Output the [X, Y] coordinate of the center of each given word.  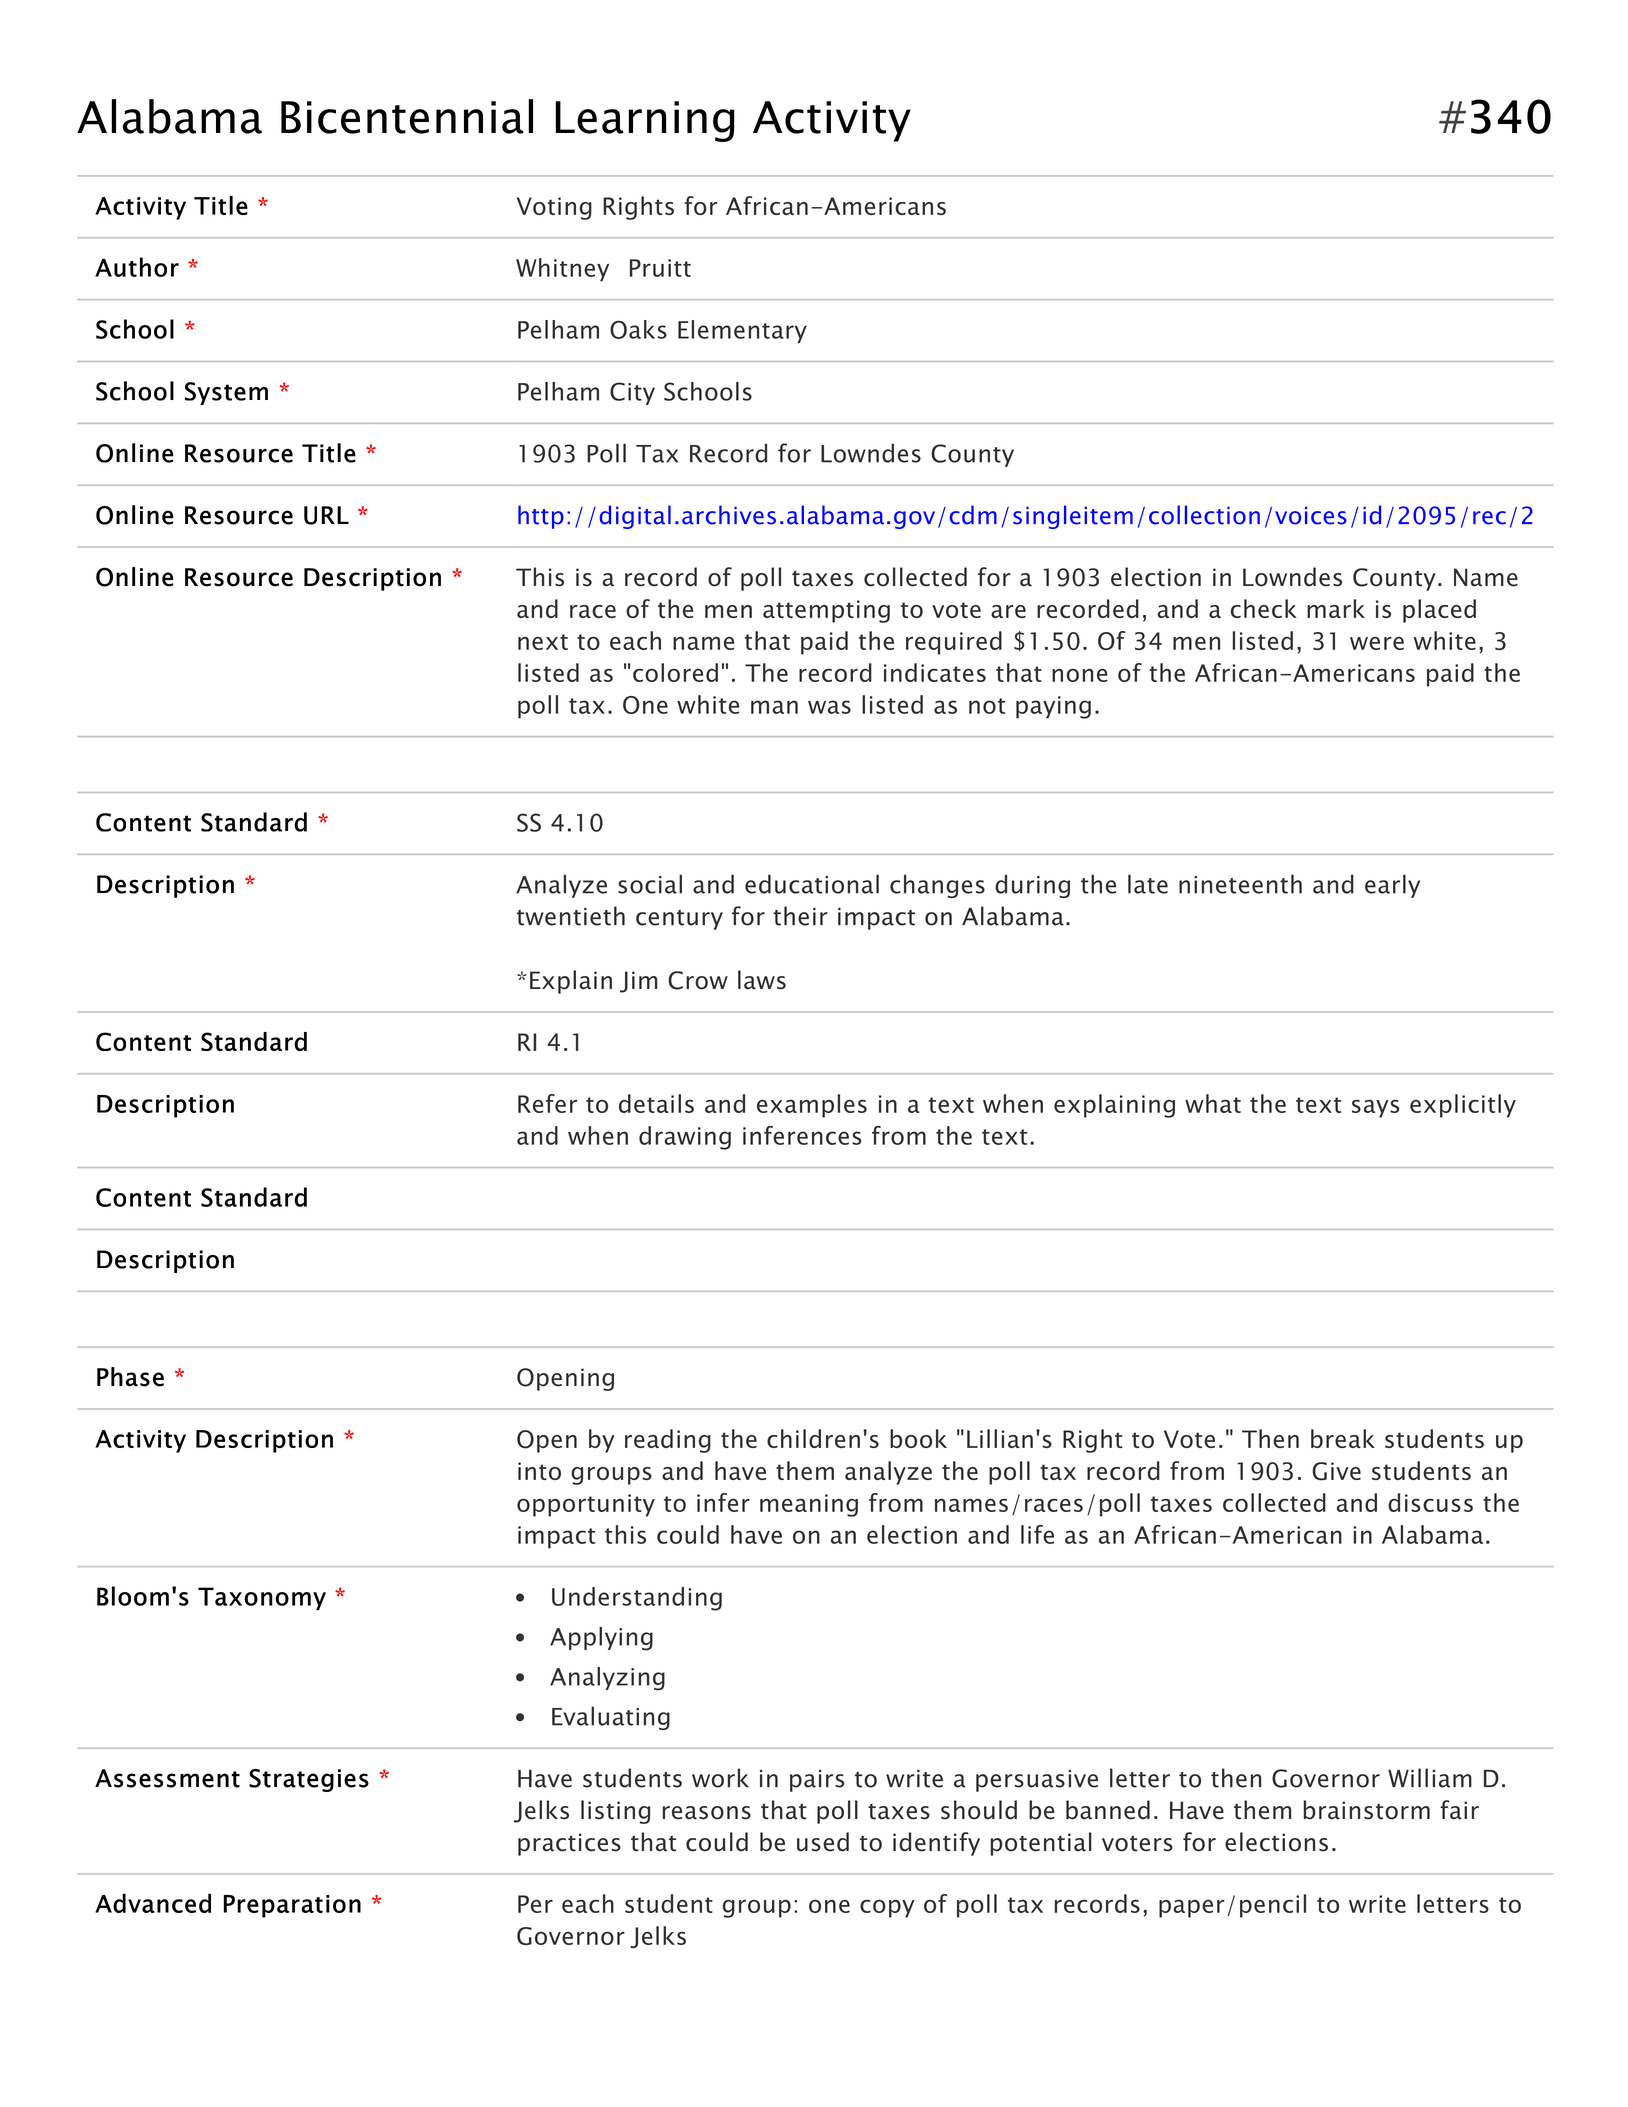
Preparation [292, 1906]
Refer [547, 1103]
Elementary [742, 331]
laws [762, 980]
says [1376, 1109]
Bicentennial [407, 116]
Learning [645, 121]
